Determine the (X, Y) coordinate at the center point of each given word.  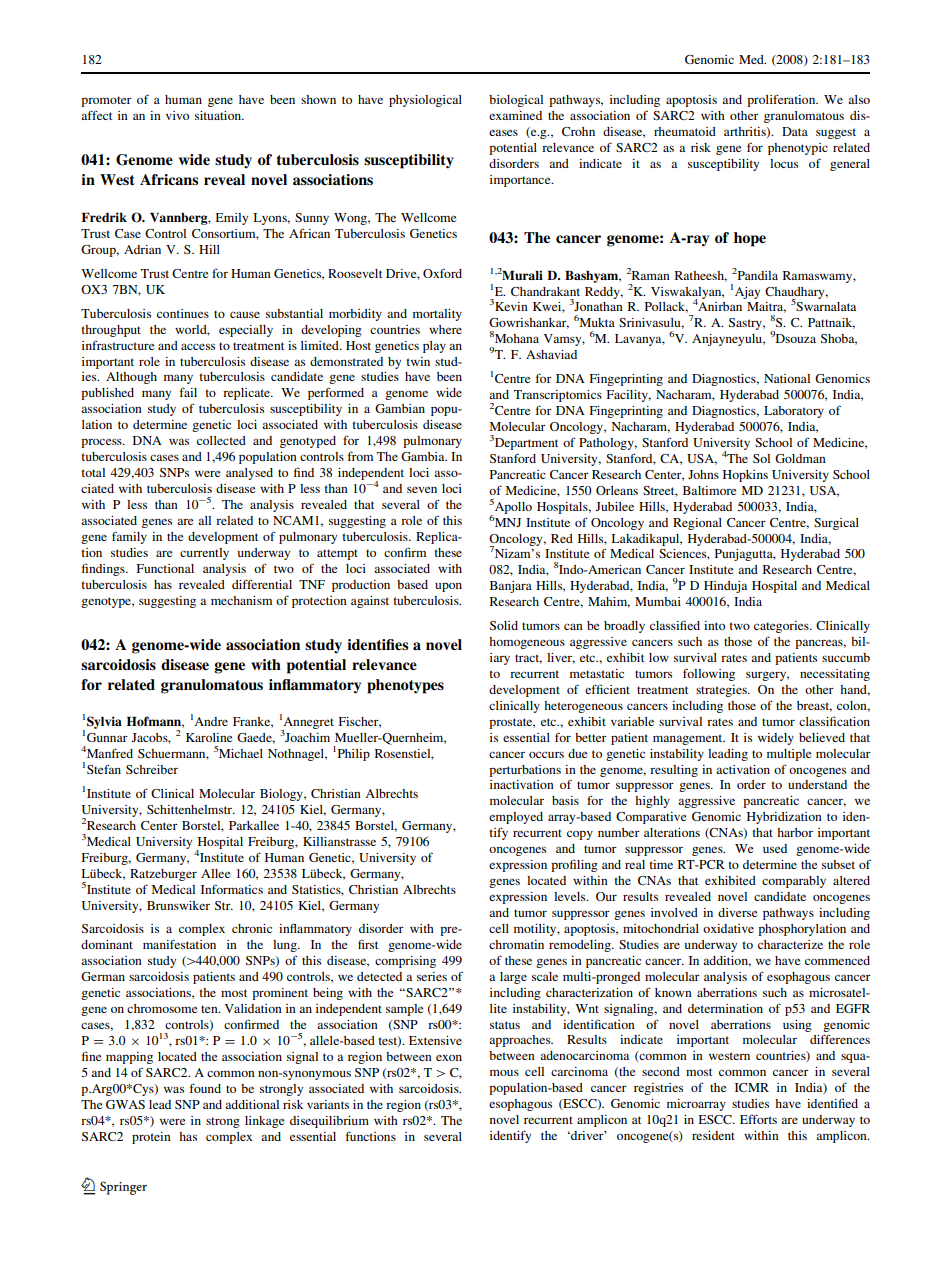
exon (449, 1058)
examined (515, 115)
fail (188, 392)
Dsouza (795, 338)
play (434, 347)
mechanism (241, 600)
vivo (177, 115)
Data (795, 131)
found (205, 1088)
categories (782, 627)
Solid (504, 625)
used (775, 848)
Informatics (232, 889)
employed (516, 818)
